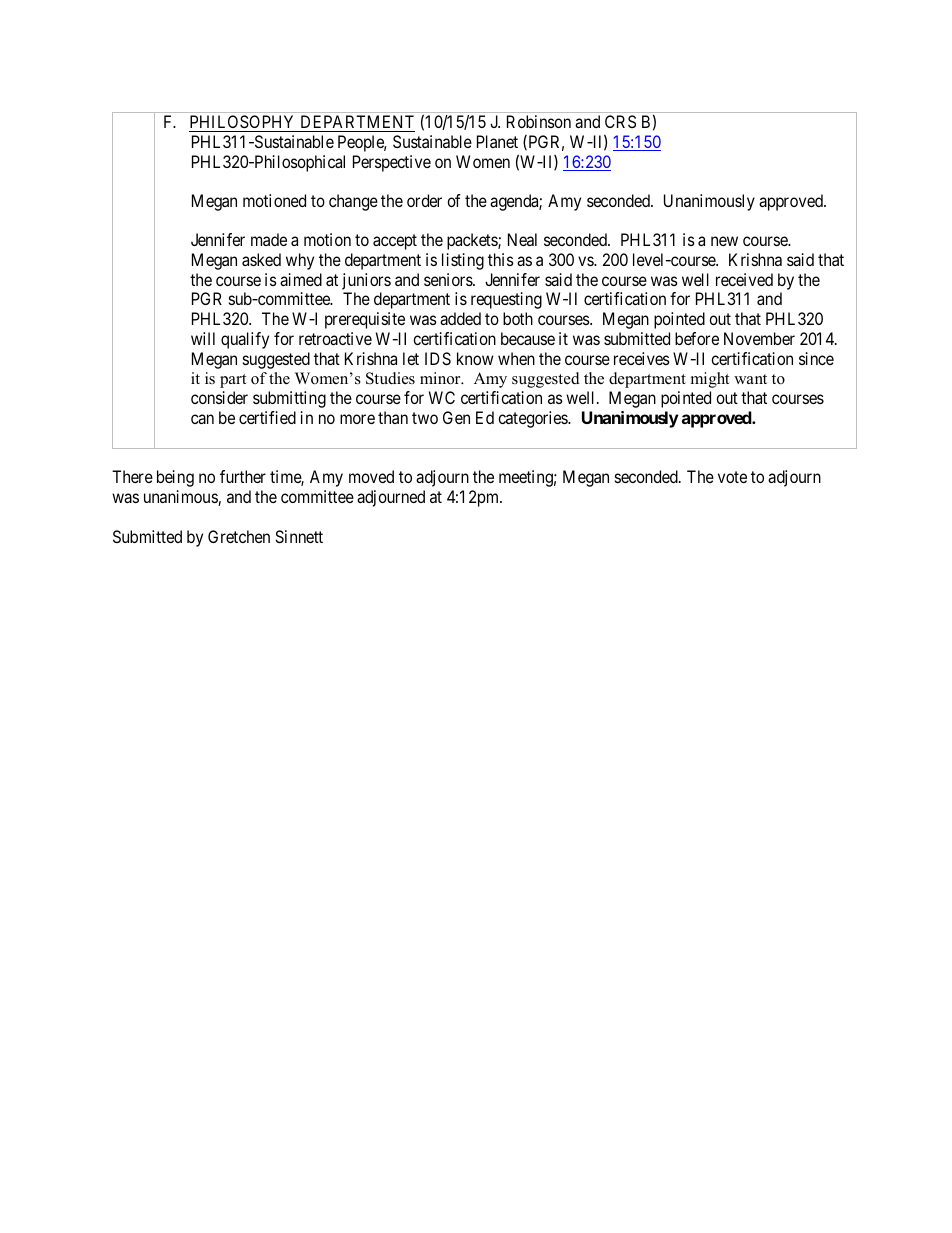  What do you see at coordinates (759, 338) in the screenshot?
I see `November` at bounding box center [759, 338].
